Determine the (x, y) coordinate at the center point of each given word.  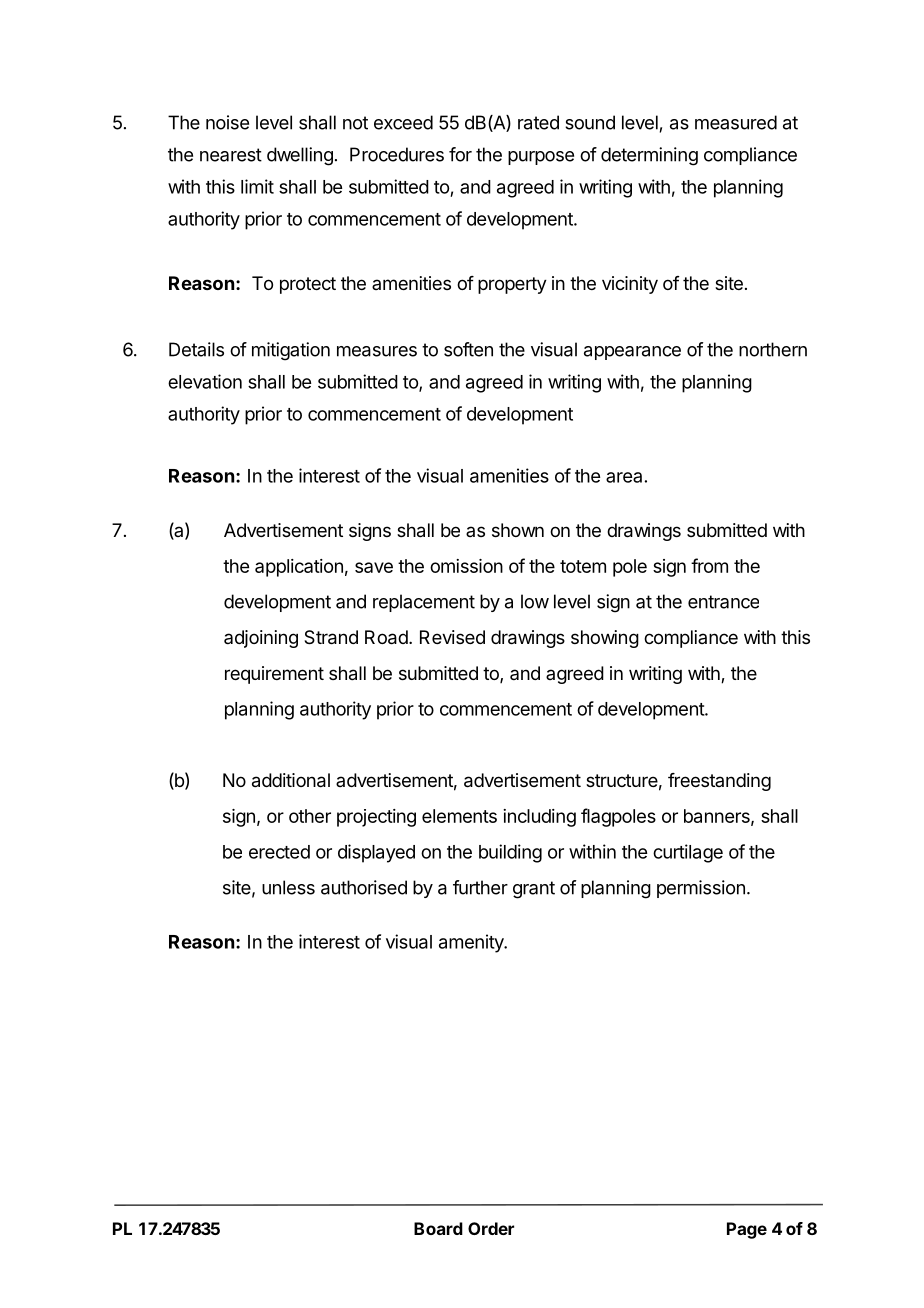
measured (736, 122)
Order (491, 1228)
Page (747, 1230)
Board (438, 1228)
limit (257, 186)
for (460, 154)
